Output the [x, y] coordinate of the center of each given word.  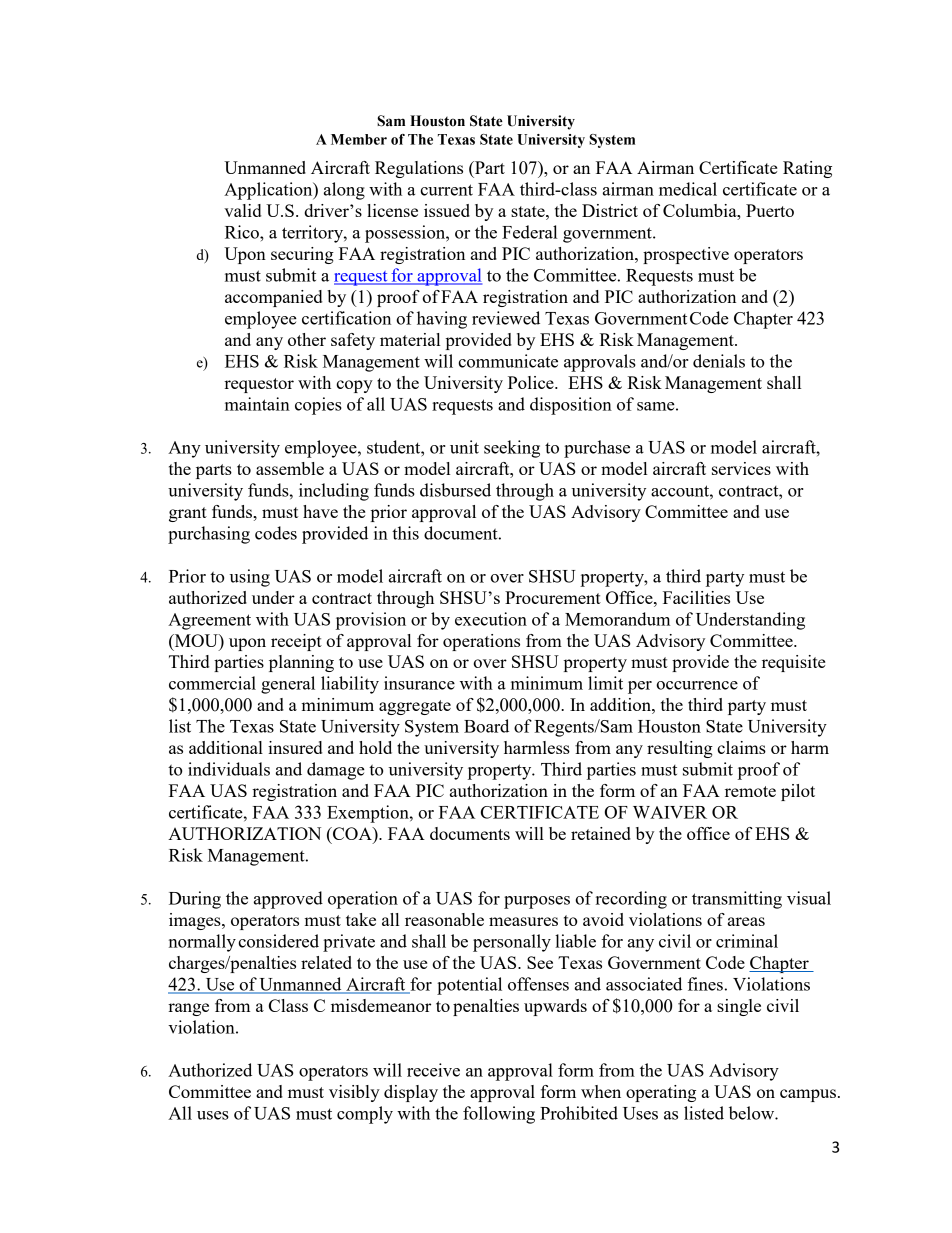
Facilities [696, 597]
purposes [537, 902]
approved [288, 900]
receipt [296, 642]
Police [532, 382]
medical [688, 189]
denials [719, 361]
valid [242, 210]
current [446, 190]
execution [491, 619]
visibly [354, 1093]
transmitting [737, 900]
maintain [257, 404]
